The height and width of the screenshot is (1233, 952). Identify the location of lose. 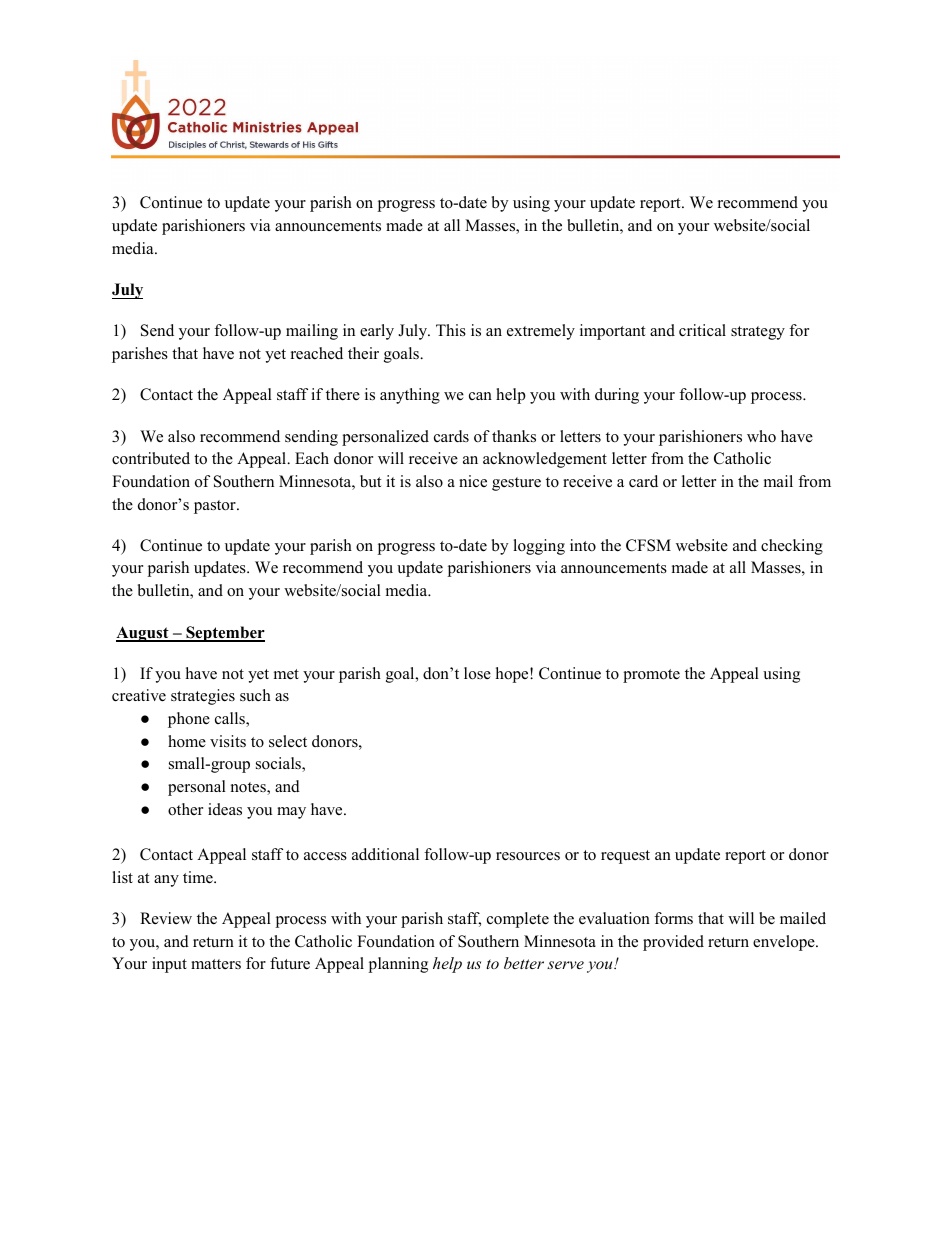
(477, 673).
